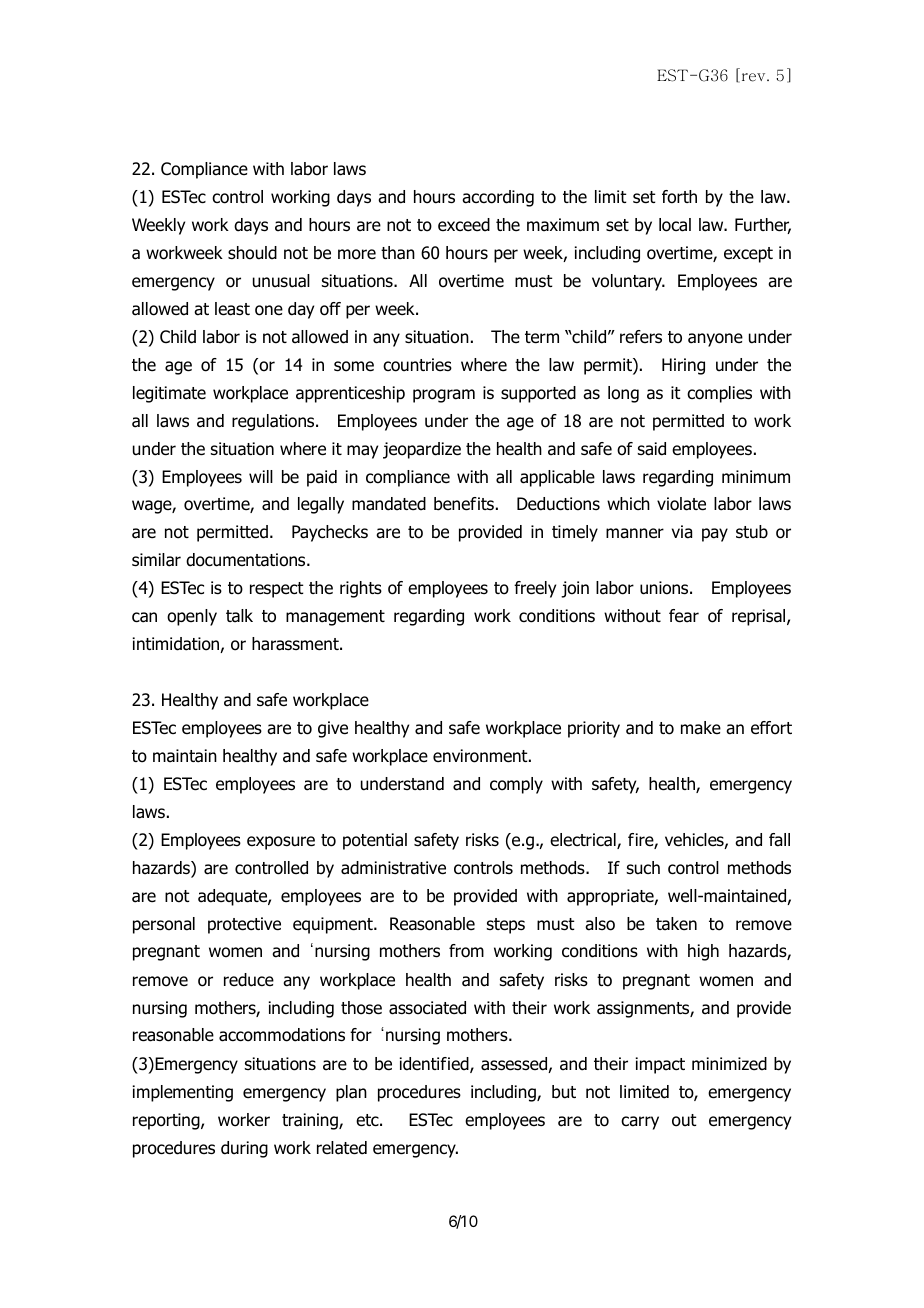 The height and width of the document is (1308, 924). I want to click on from, so click(466, 951).
